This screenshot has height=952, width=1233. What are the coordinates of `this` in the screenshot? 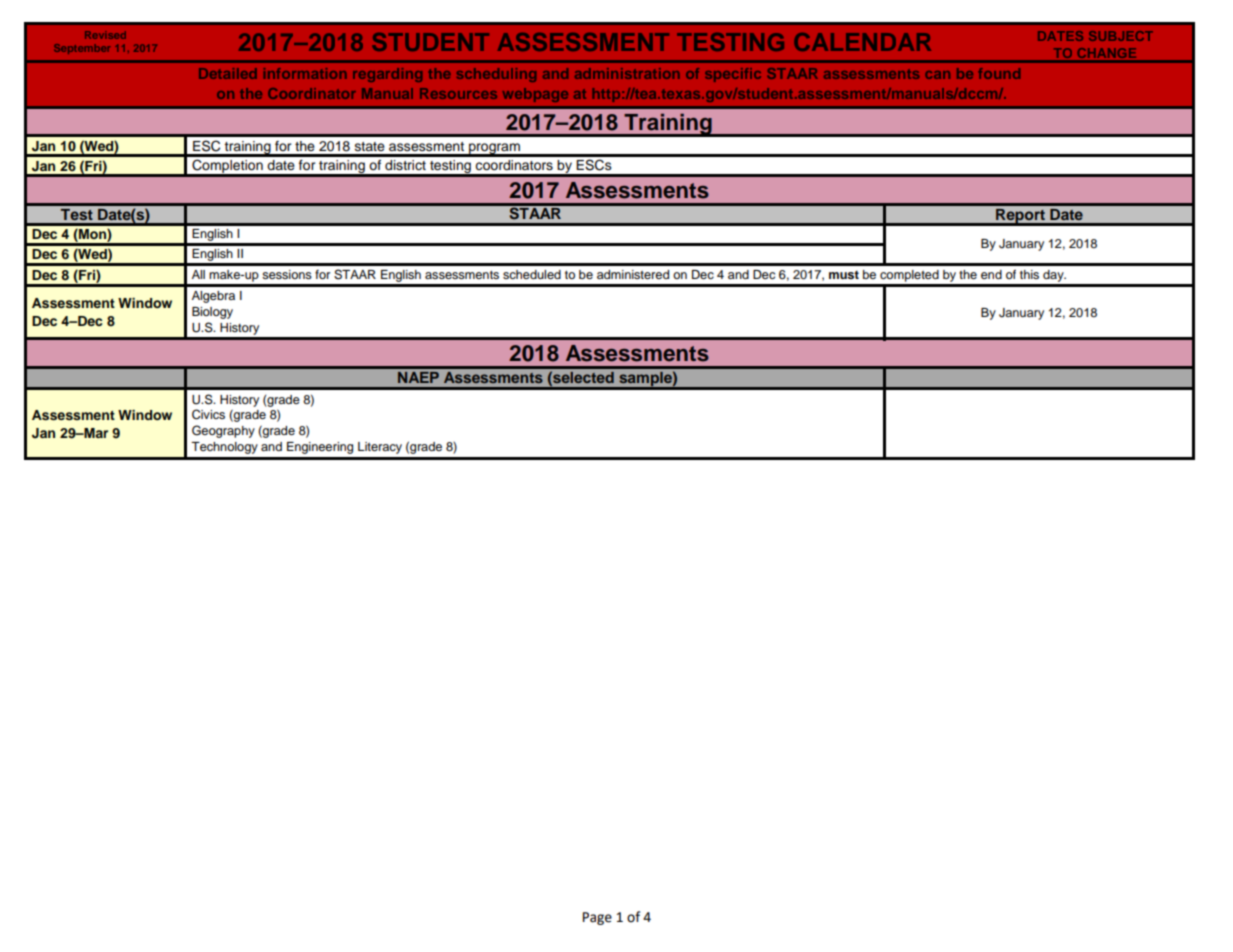 It's located at (1029, 274).
